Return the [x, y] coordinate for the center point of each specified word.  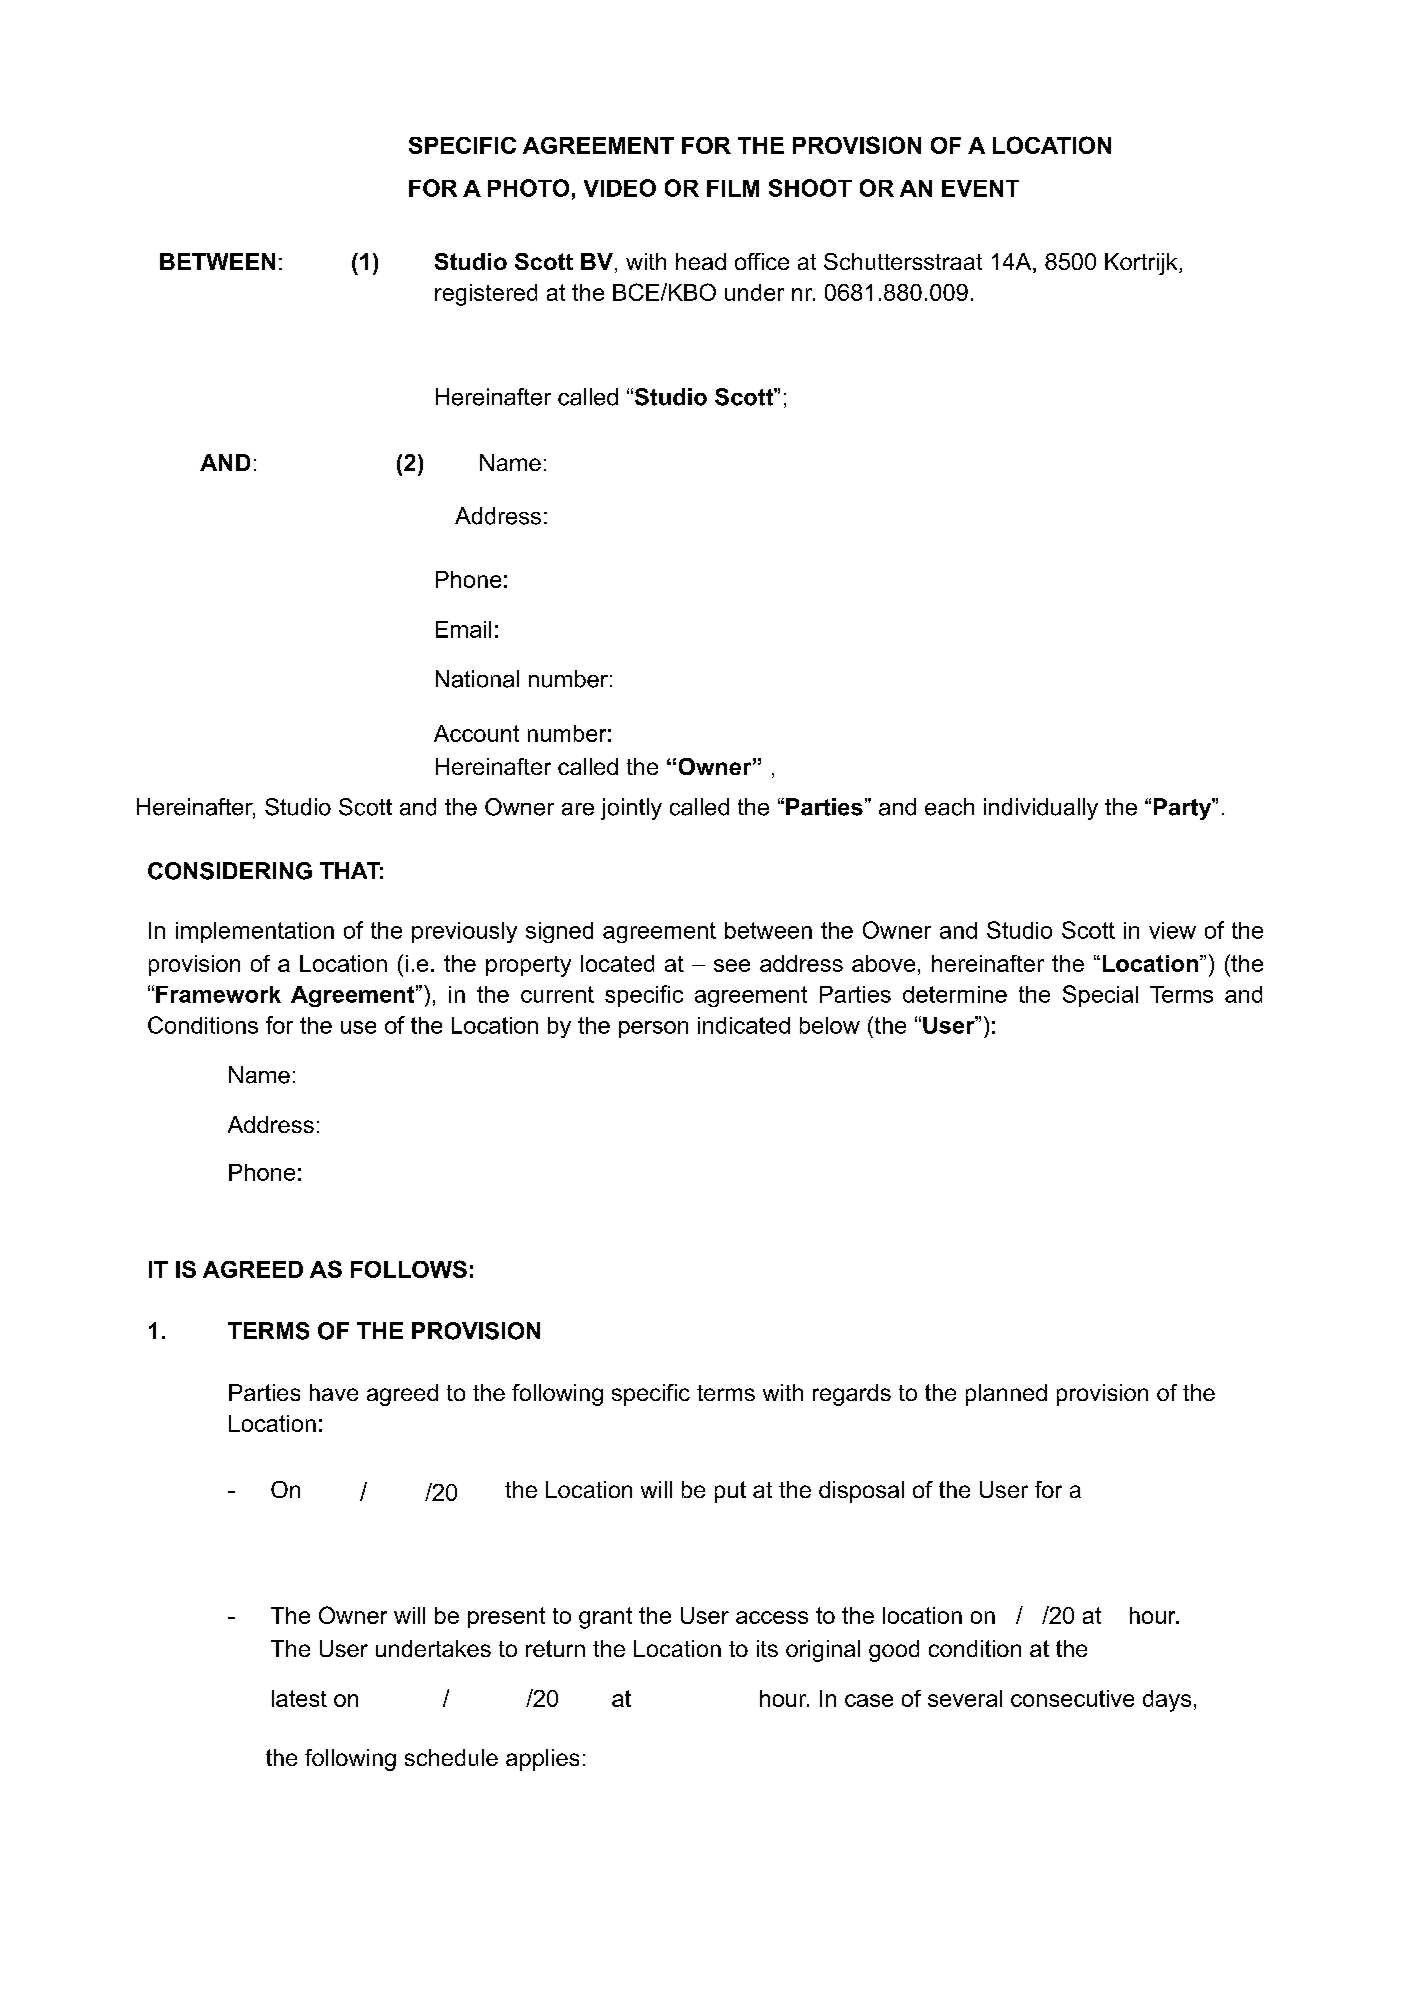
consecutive [1072, 1698]
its [767, 1648]
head [701, 261]
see [732, 965]
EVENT [980, 188]
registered [486, 295]
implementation [255, 932]
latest [299, 1698]
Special [1100, 996]
